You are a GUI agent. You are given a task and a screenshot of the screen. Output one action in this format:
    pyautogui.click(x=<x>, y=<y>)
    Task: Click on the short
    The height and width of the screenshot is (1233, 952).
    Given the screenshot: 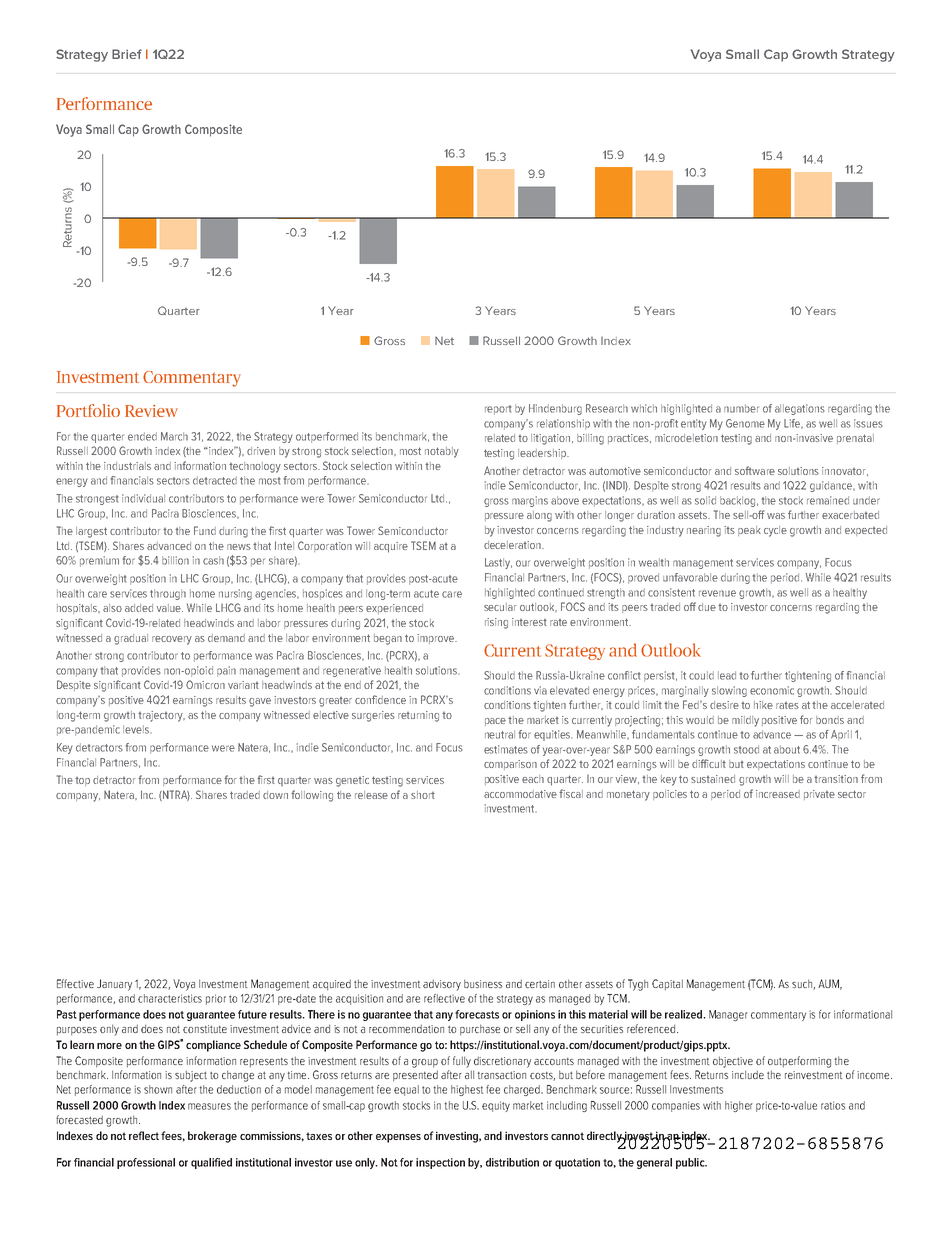 What is the action you would take?
    pyautogui.click(x=423, y=795)
